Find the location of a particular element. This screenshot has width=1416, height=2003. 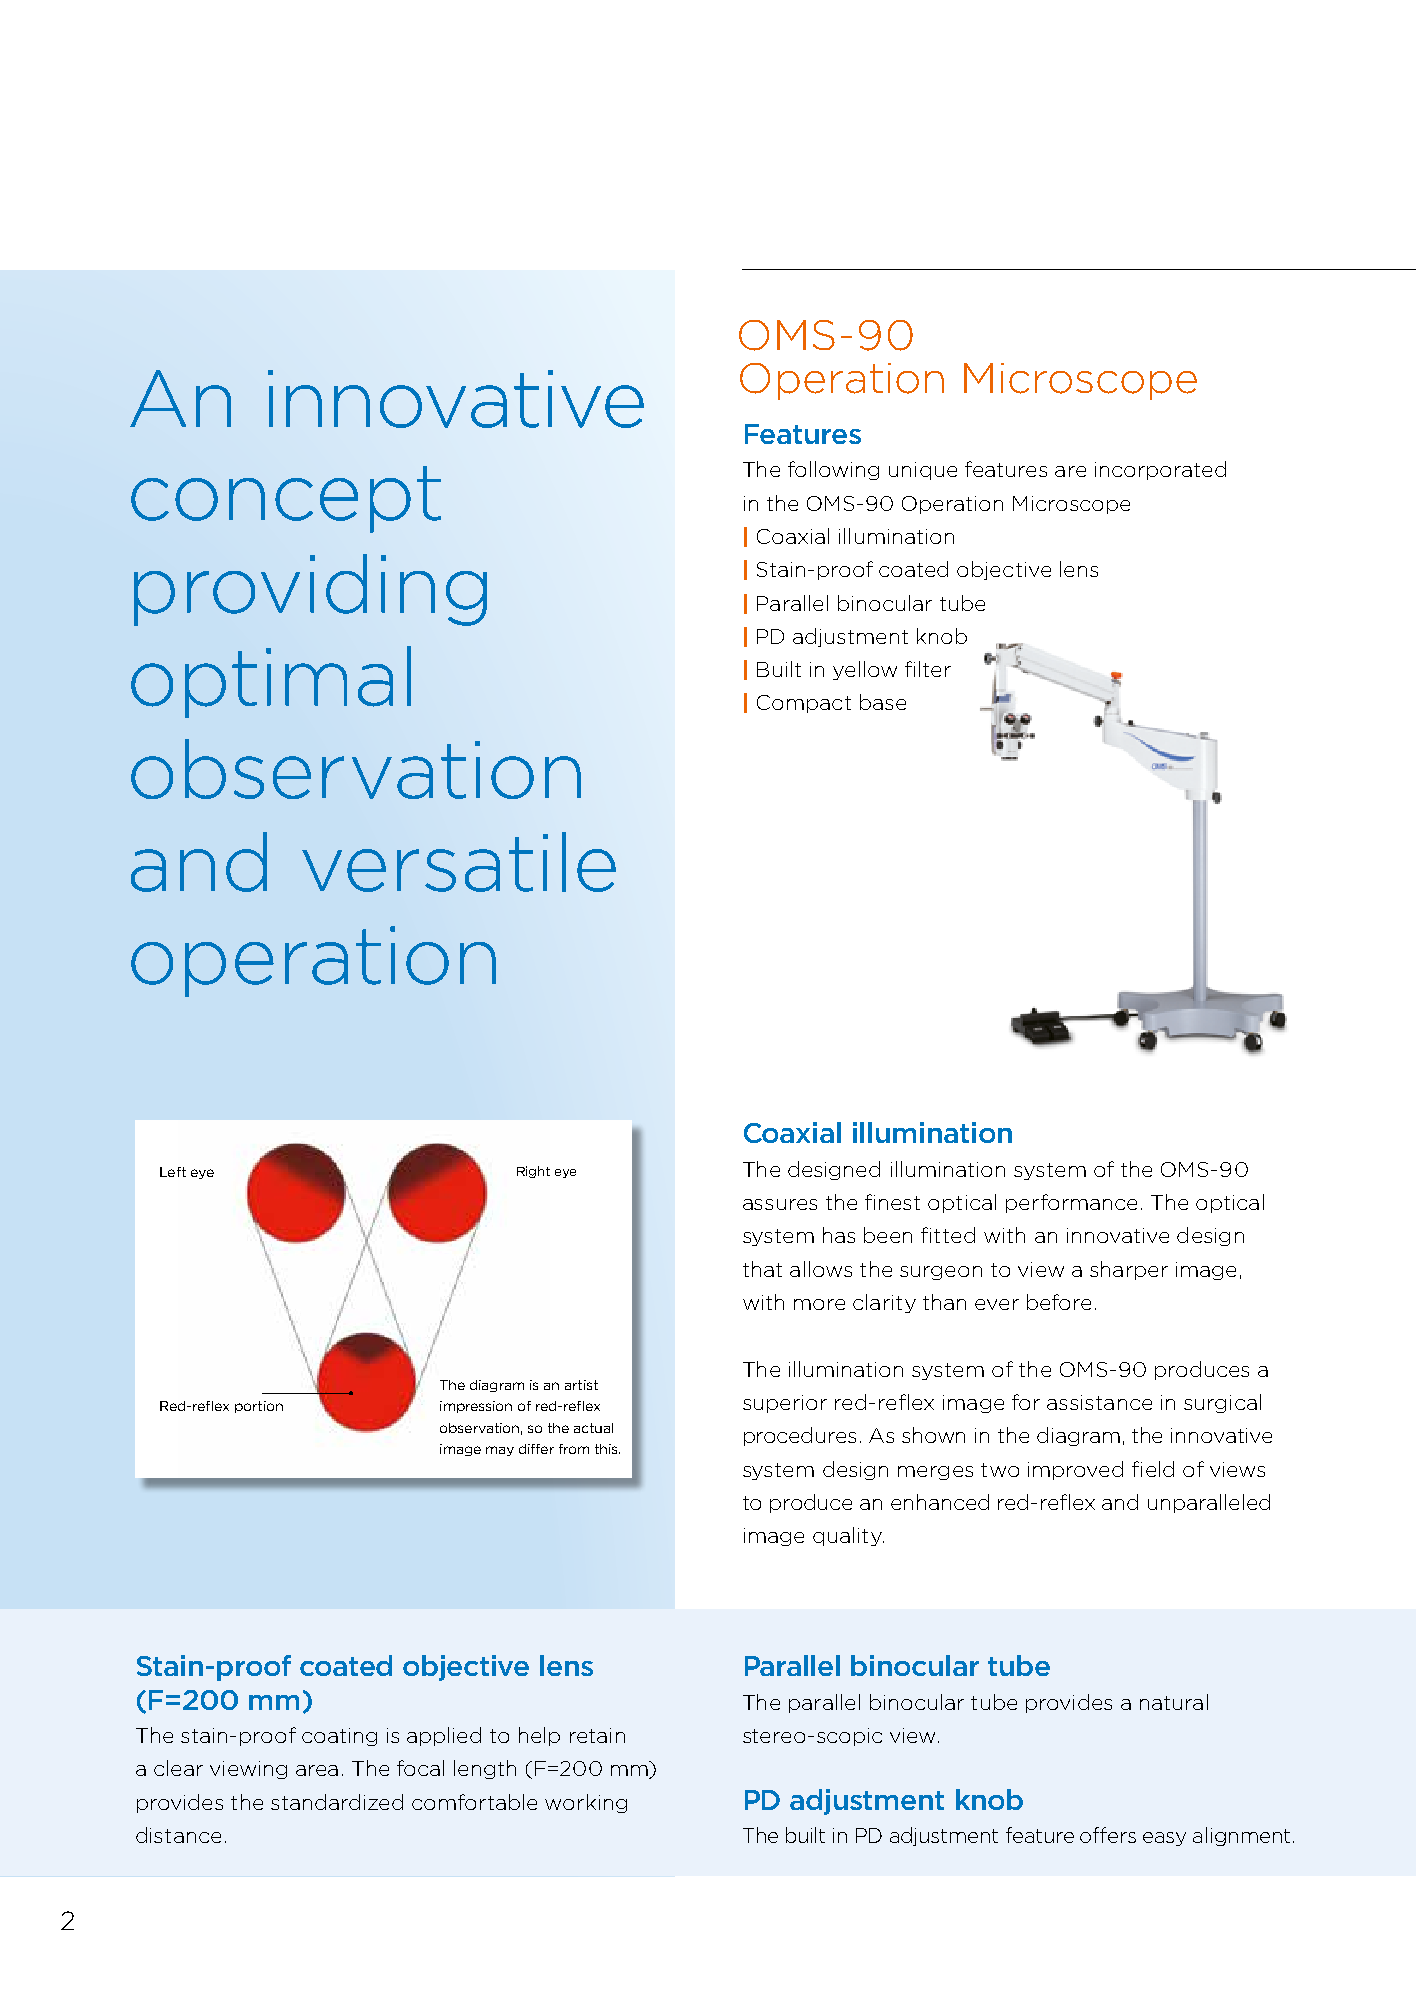

working is located at coordinates (586, 1803).
